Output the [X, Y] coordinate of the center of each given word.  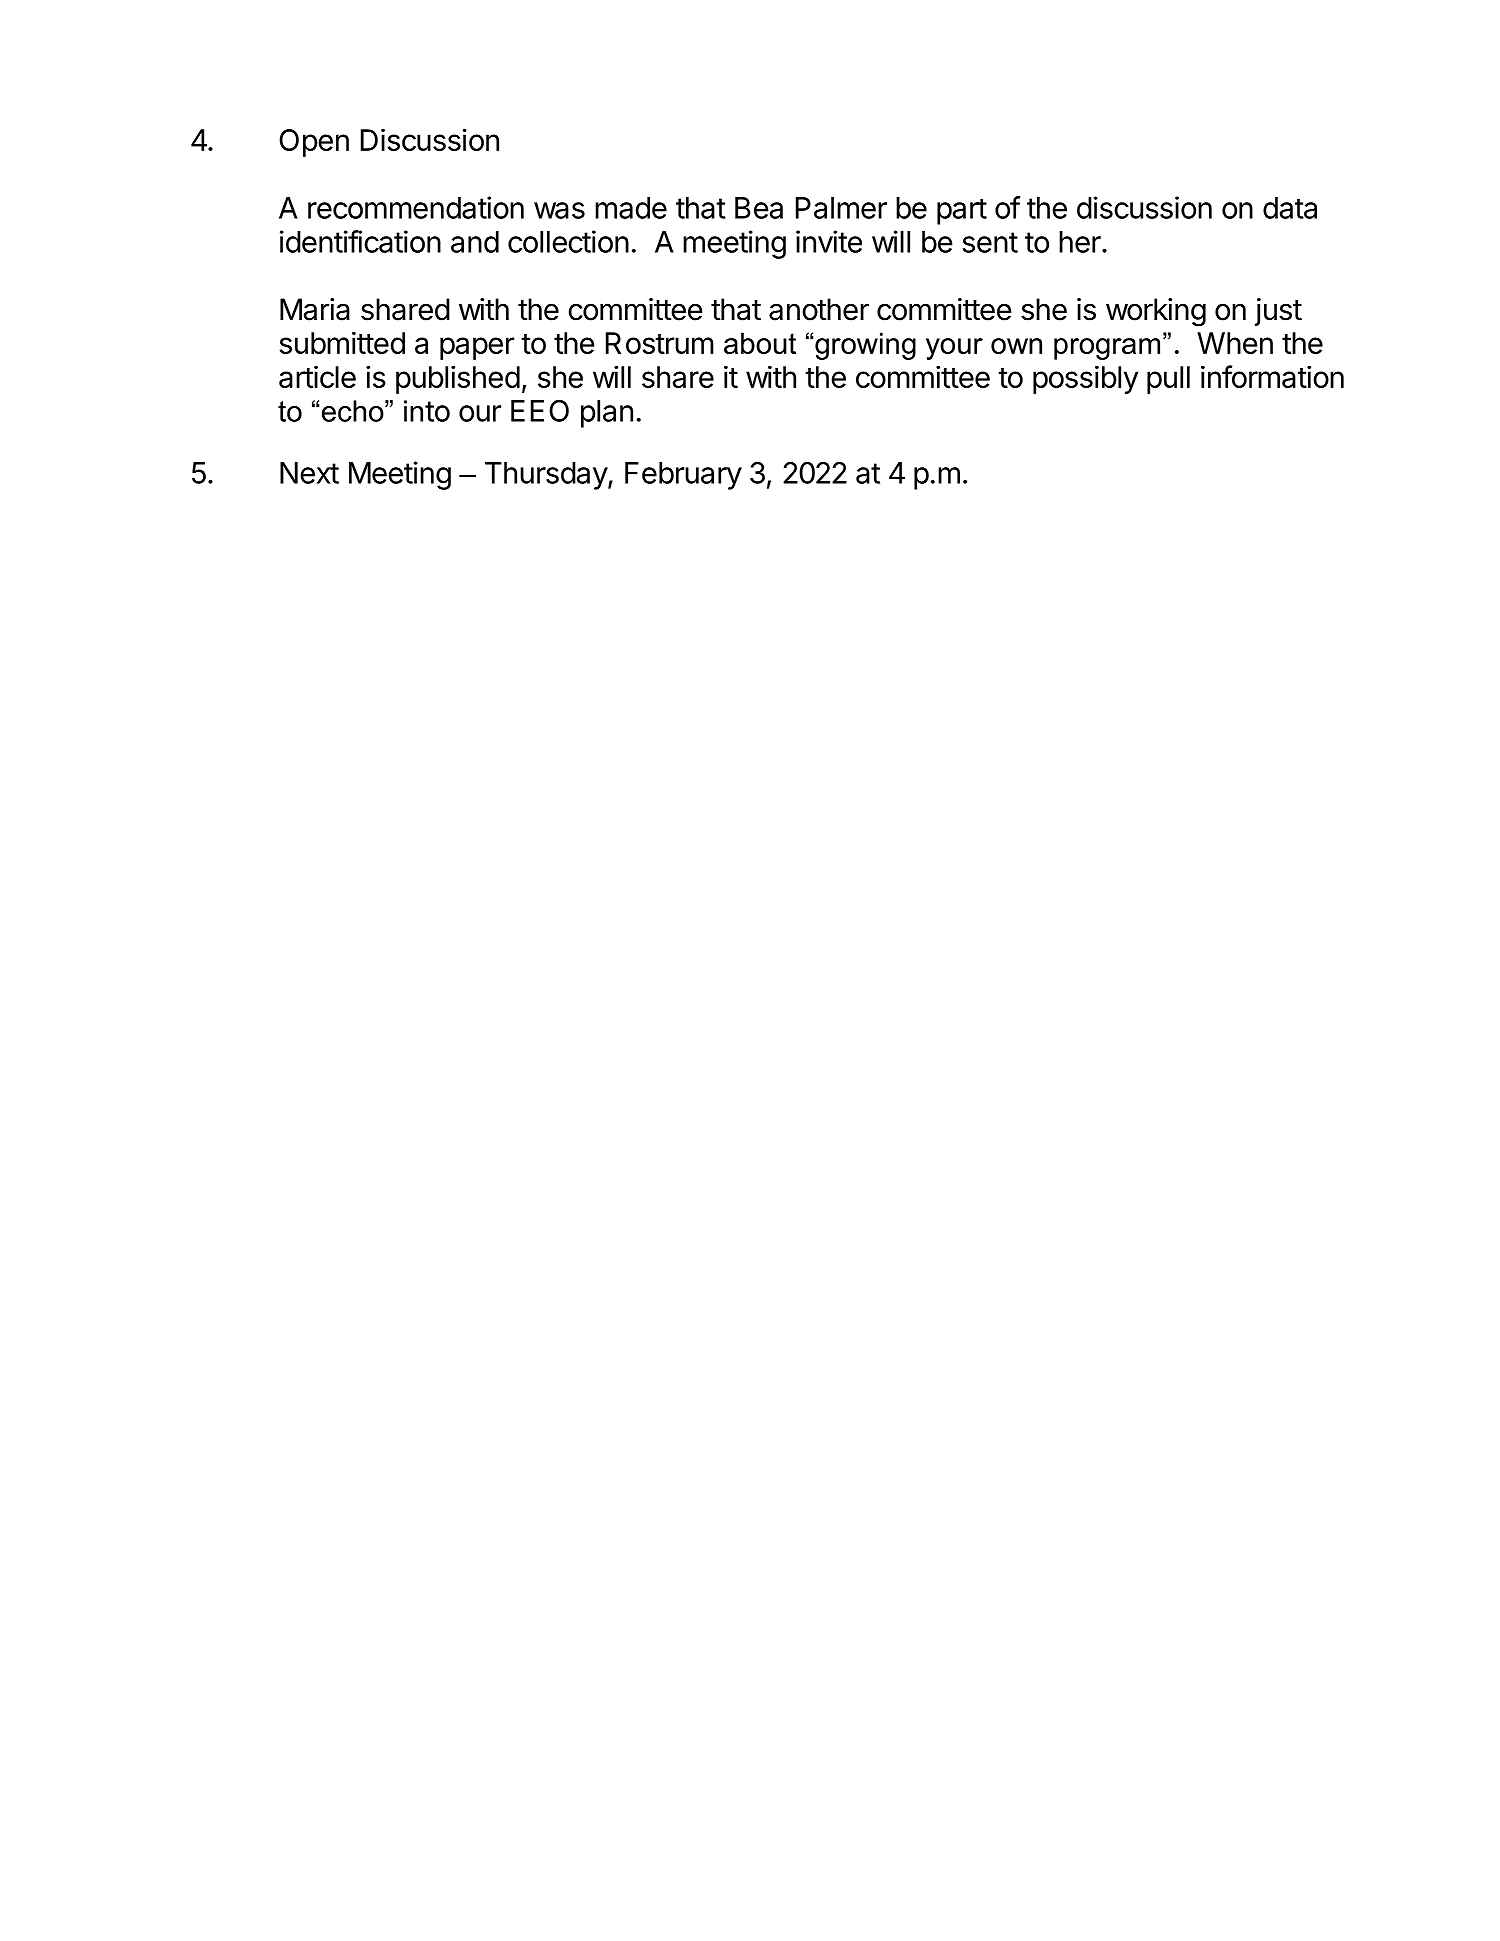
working [1156, 312]
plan [607, 414]
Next [309, 473]
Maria [315, 309]
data [1290, 208]
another [819, 309]
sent [990, 242]
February [683, 476]
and [475, 242]
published [458, 379]
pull [1168, 380]
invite [829, 241]
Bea [759, 208]
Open [314, 143]
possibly [1086, 379]
